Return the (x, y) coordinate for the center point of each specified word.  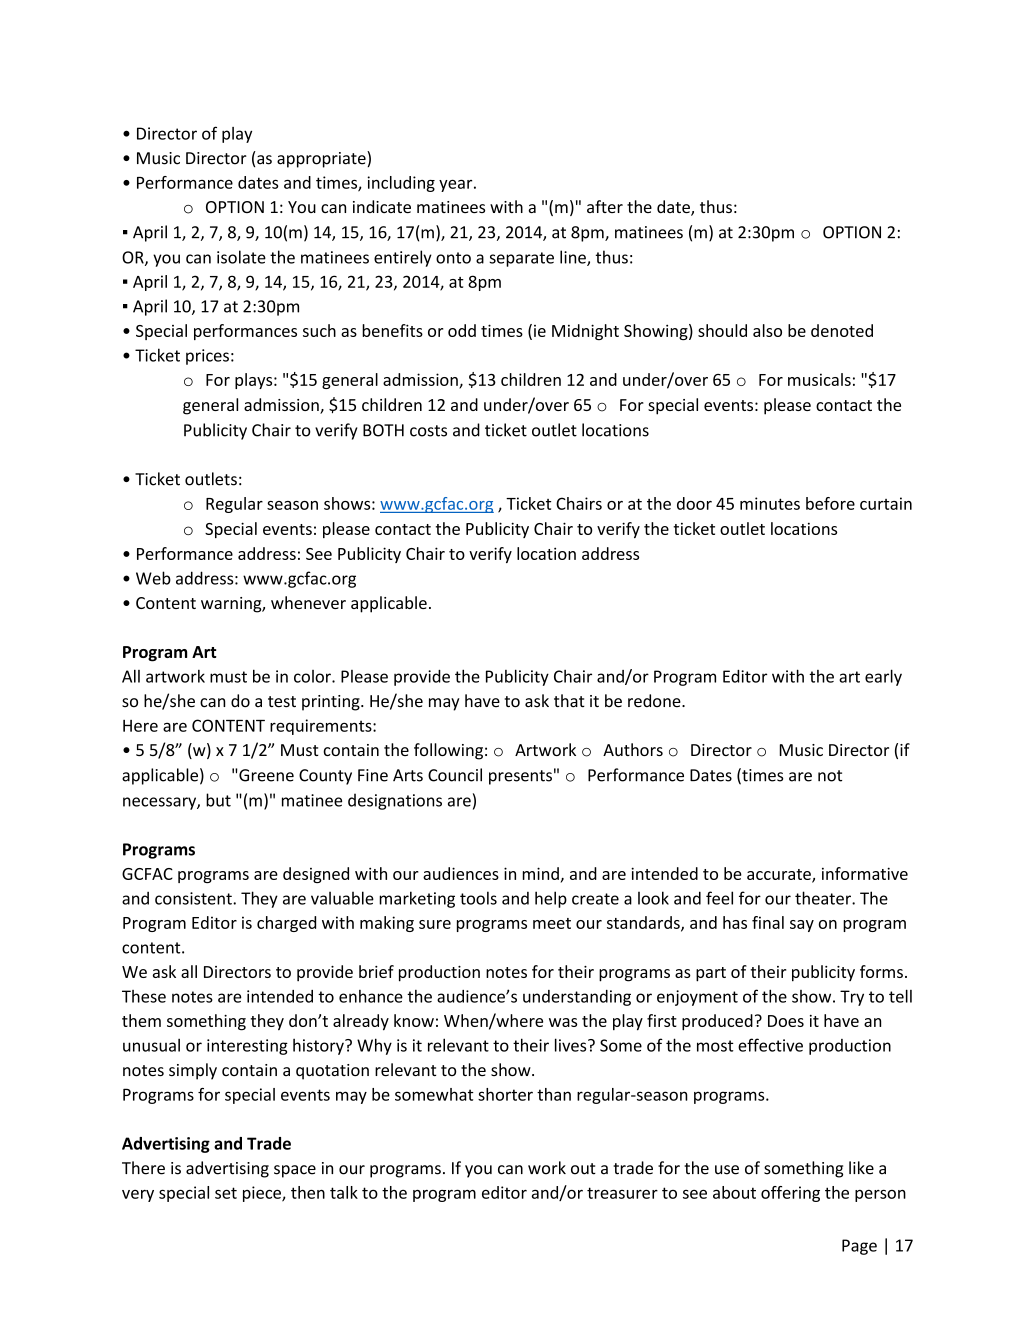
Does (786, 1021)
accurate (780, 875)
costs (428, 431)
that (569, 701)
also (767, 330)
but (218, 800)
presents (520, 777)
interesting (247, 1047)
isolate (241, 257)
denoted (842, 330)
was (563, 1022)
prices (207, 357)
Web (153, 578)
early (883, 677)
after (605, 206)
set (226, 1193)
